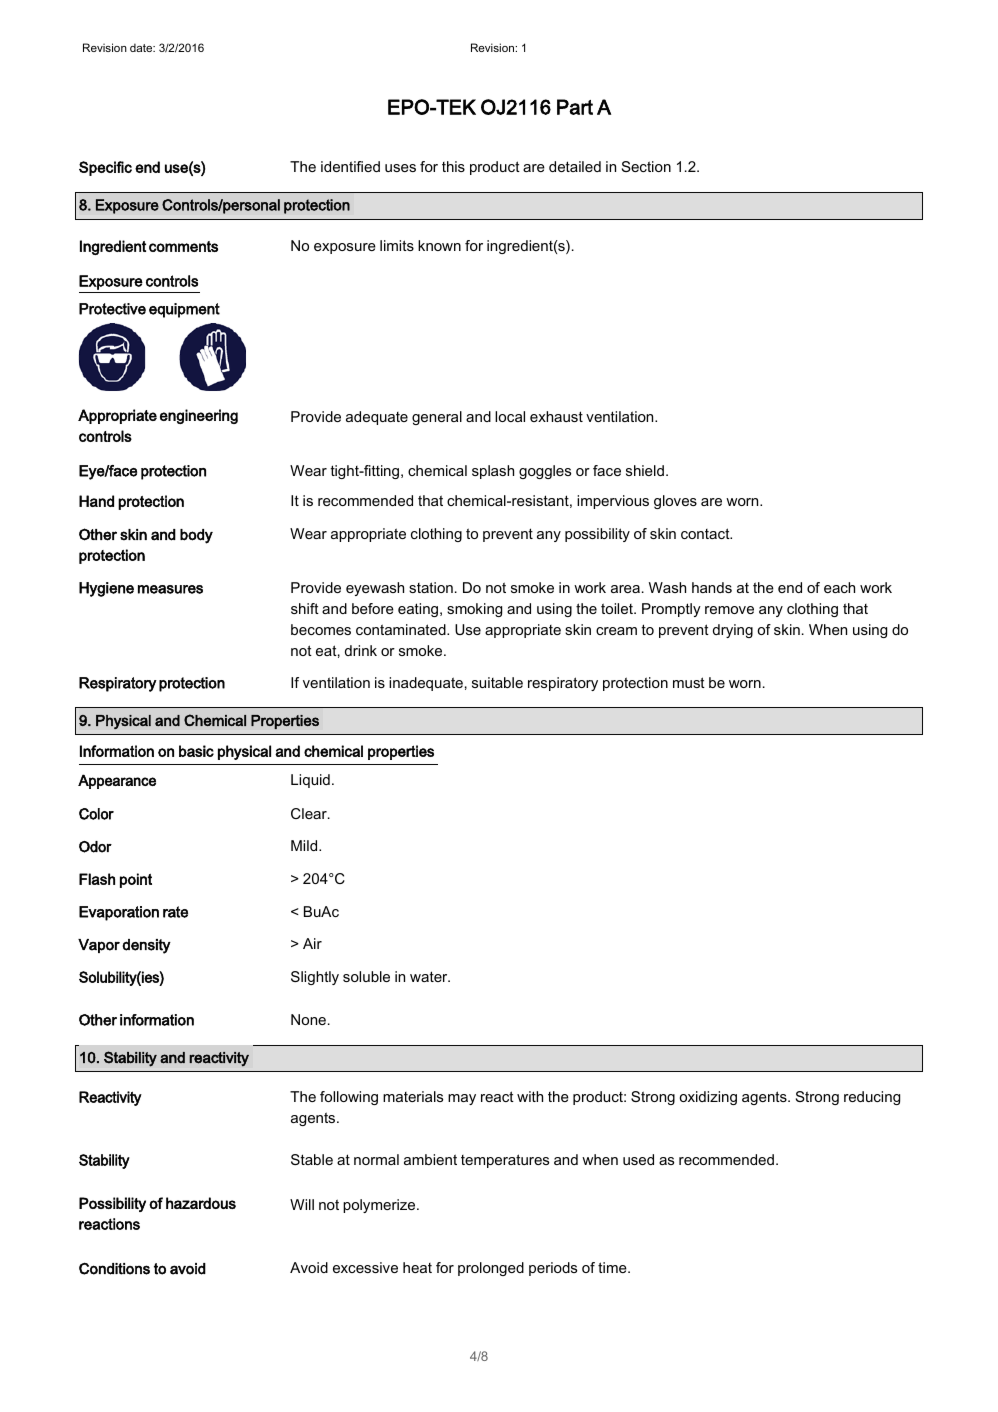  Describe the element at coordinates (142, 47) in the screenshot. I see `date` at that location.
